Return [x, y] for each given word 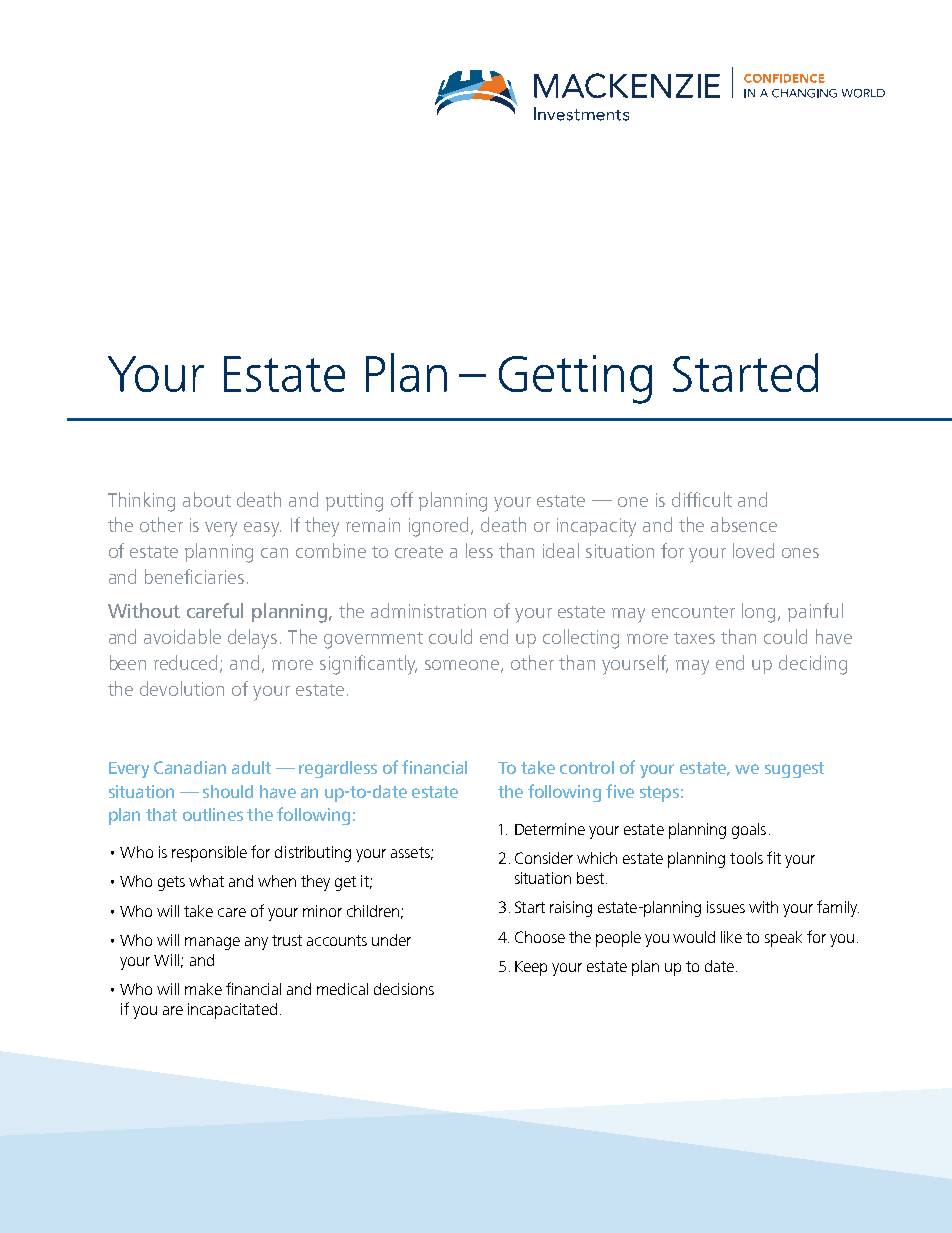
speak [783, 939]
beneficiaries [194, 576]
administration [428, 610]
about [207, 499]
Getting [575, 379]
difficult [702, 499]
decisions [404, 989]
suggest [794, 770]
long [758, 613]
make [203, 989]
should [228, 791]
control [587, 767]
